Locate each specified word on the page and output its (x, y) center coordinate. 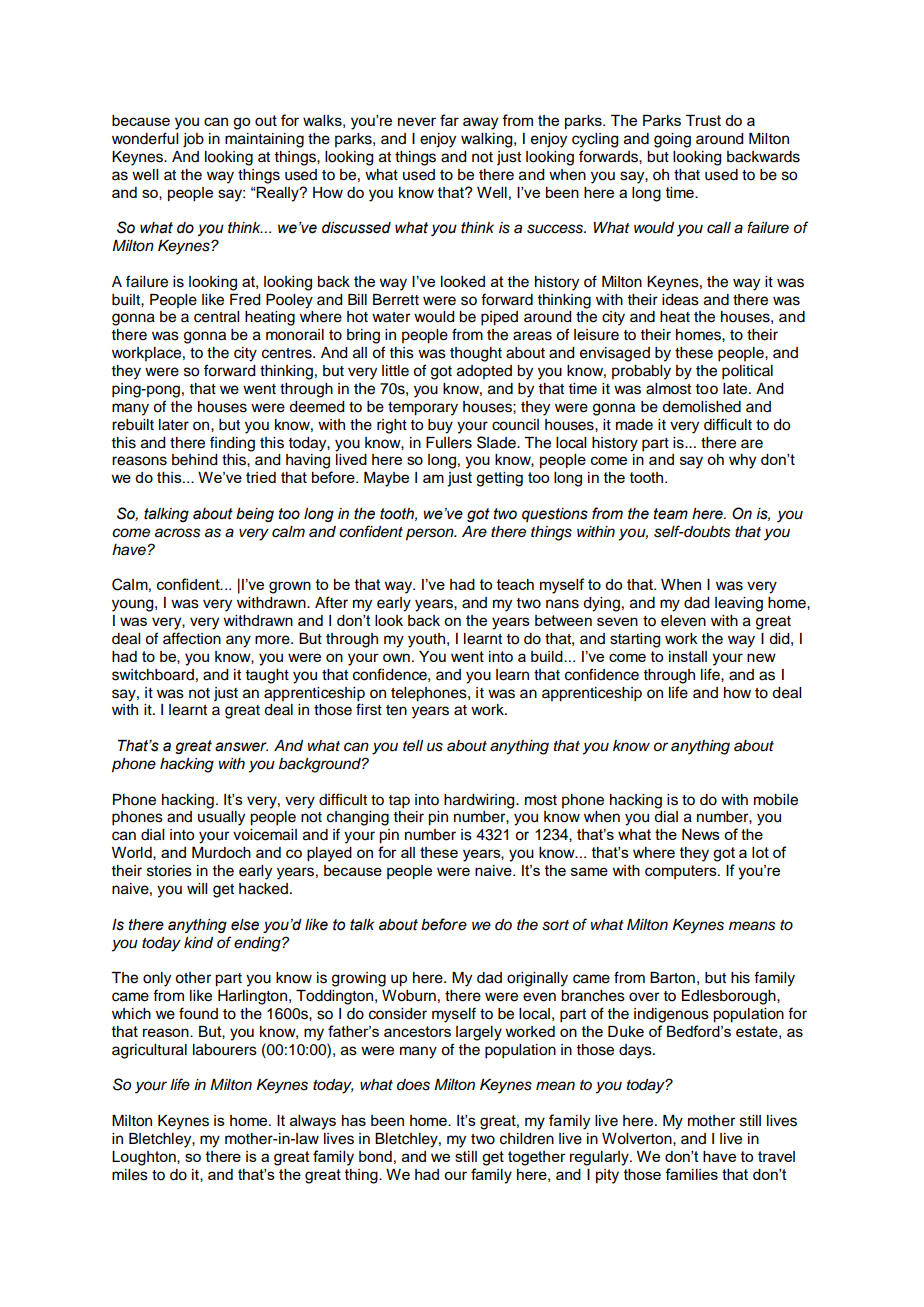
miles (130, 1175)
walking (488, 140)
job (193, 140)
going (672, 140)
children (527, 1139)
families (691, 1174)
